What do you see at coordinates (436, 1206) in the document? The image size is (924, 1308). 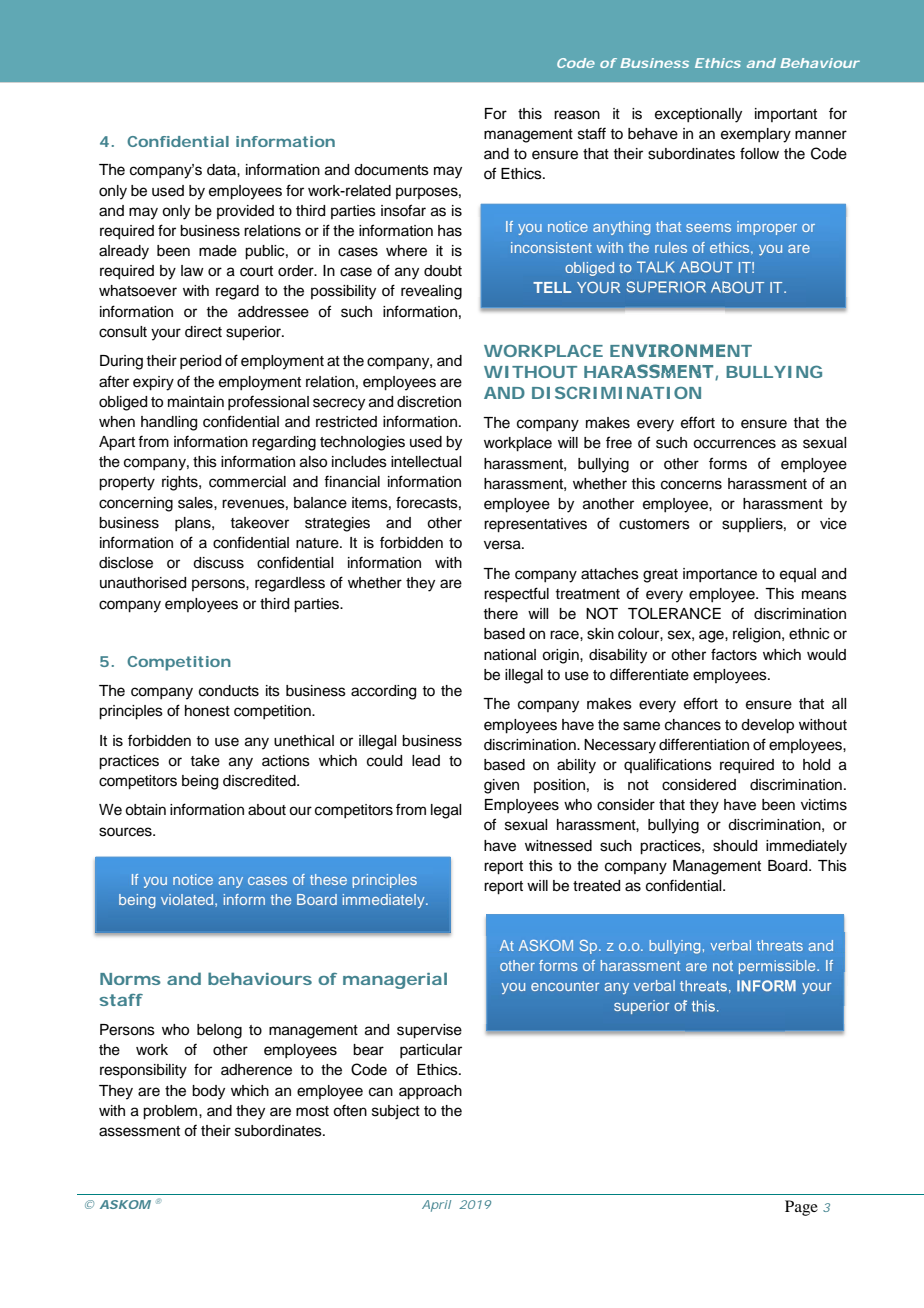 I see `April` at bounding box center [436, 1206].
